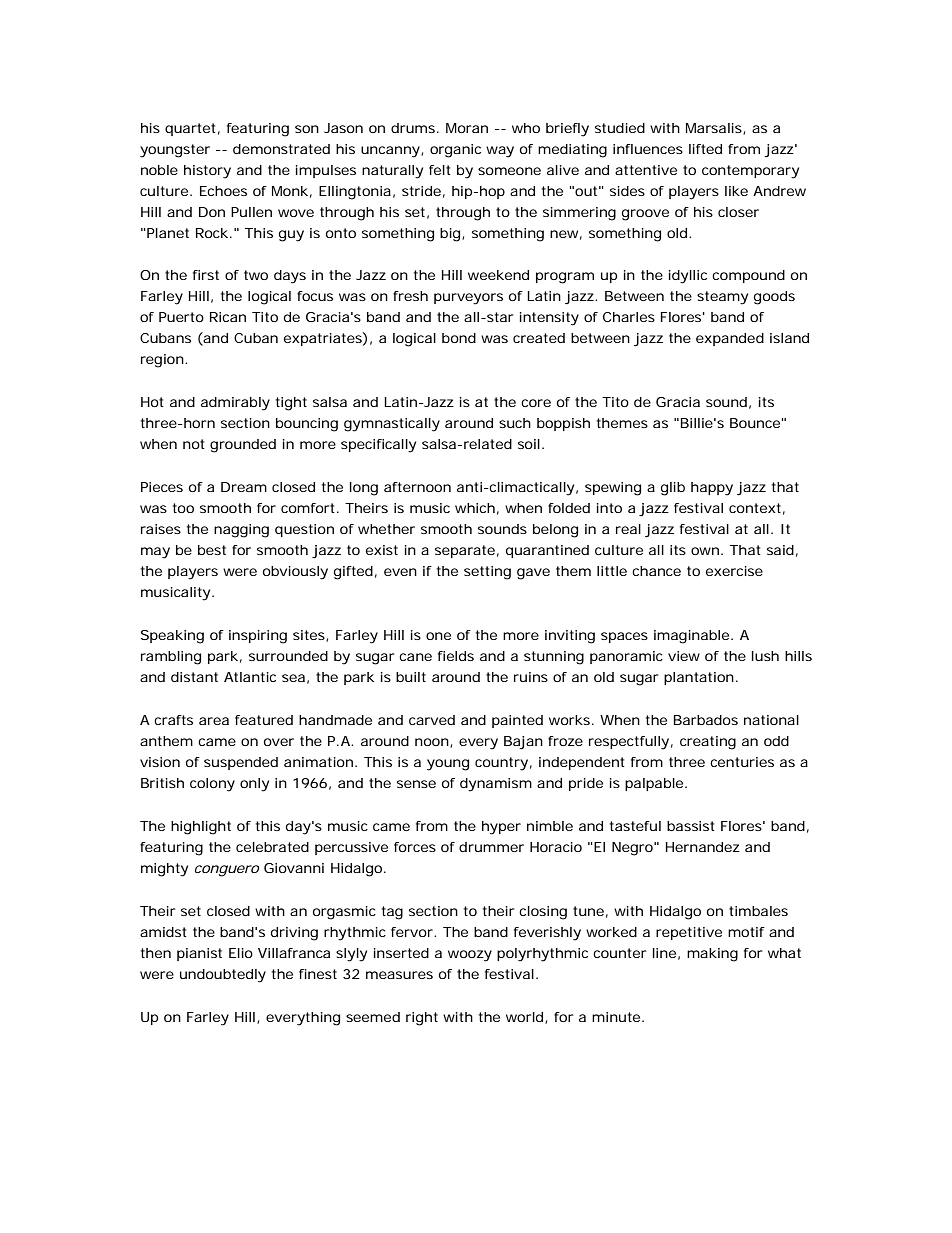 The height and width of the screenshot is (1233, 952). What do you see at coordinates (712, 489) in the screenshot?
I see `happy` at bounding box center [712, 489].
